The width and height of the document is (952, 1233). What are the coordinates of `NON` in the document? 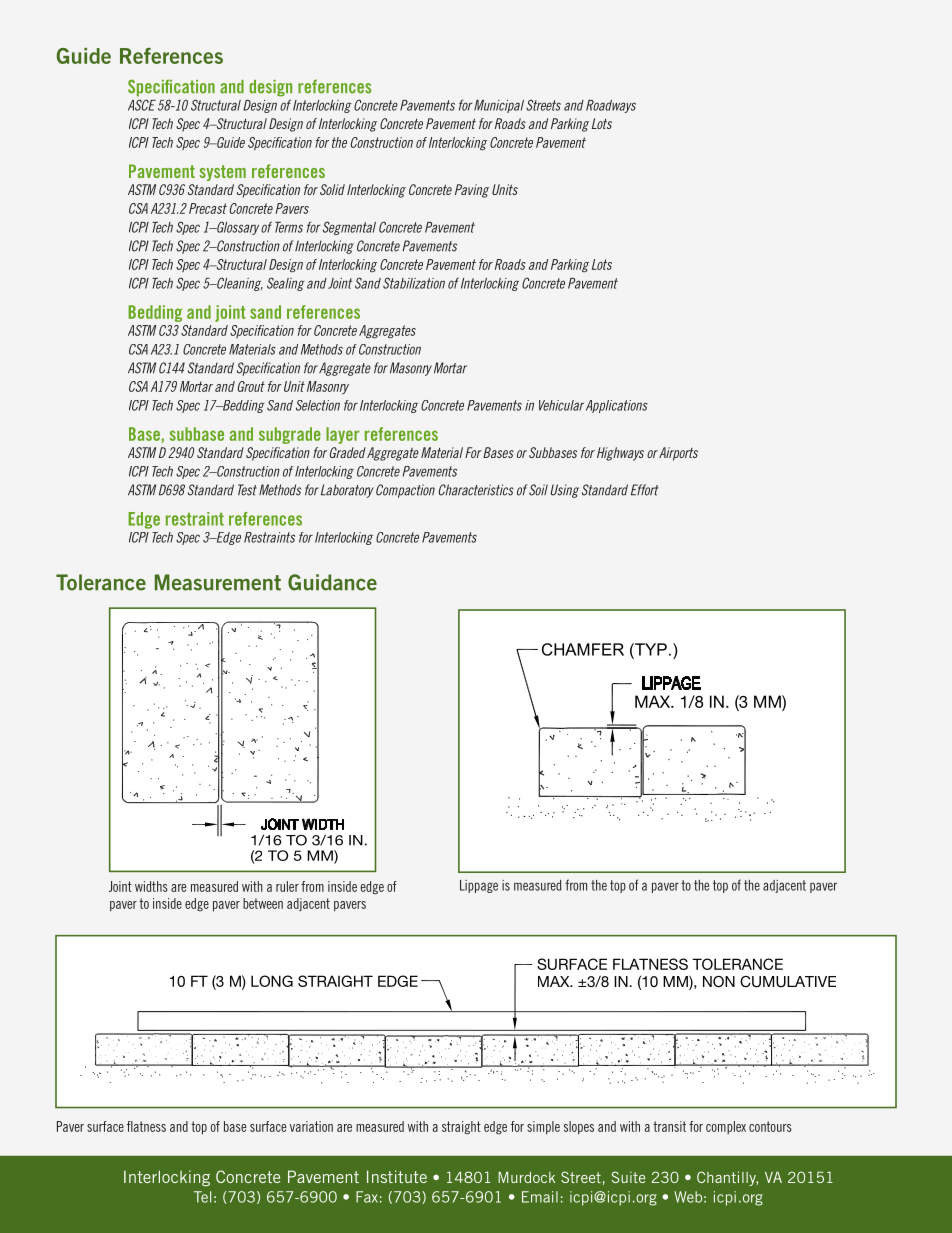 It's located at (719, 982).
